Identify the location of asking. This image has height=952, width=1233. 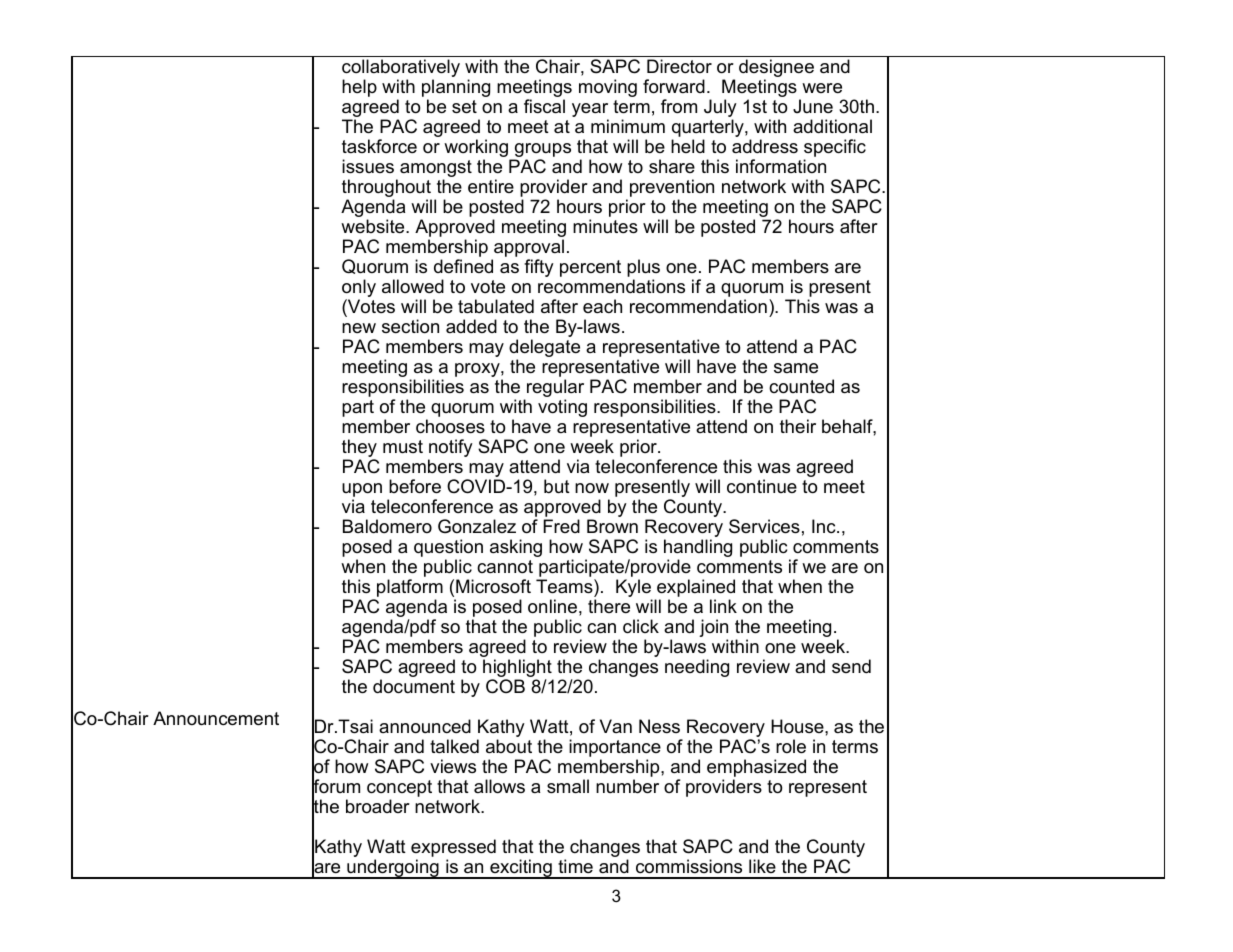
(516, 548).
